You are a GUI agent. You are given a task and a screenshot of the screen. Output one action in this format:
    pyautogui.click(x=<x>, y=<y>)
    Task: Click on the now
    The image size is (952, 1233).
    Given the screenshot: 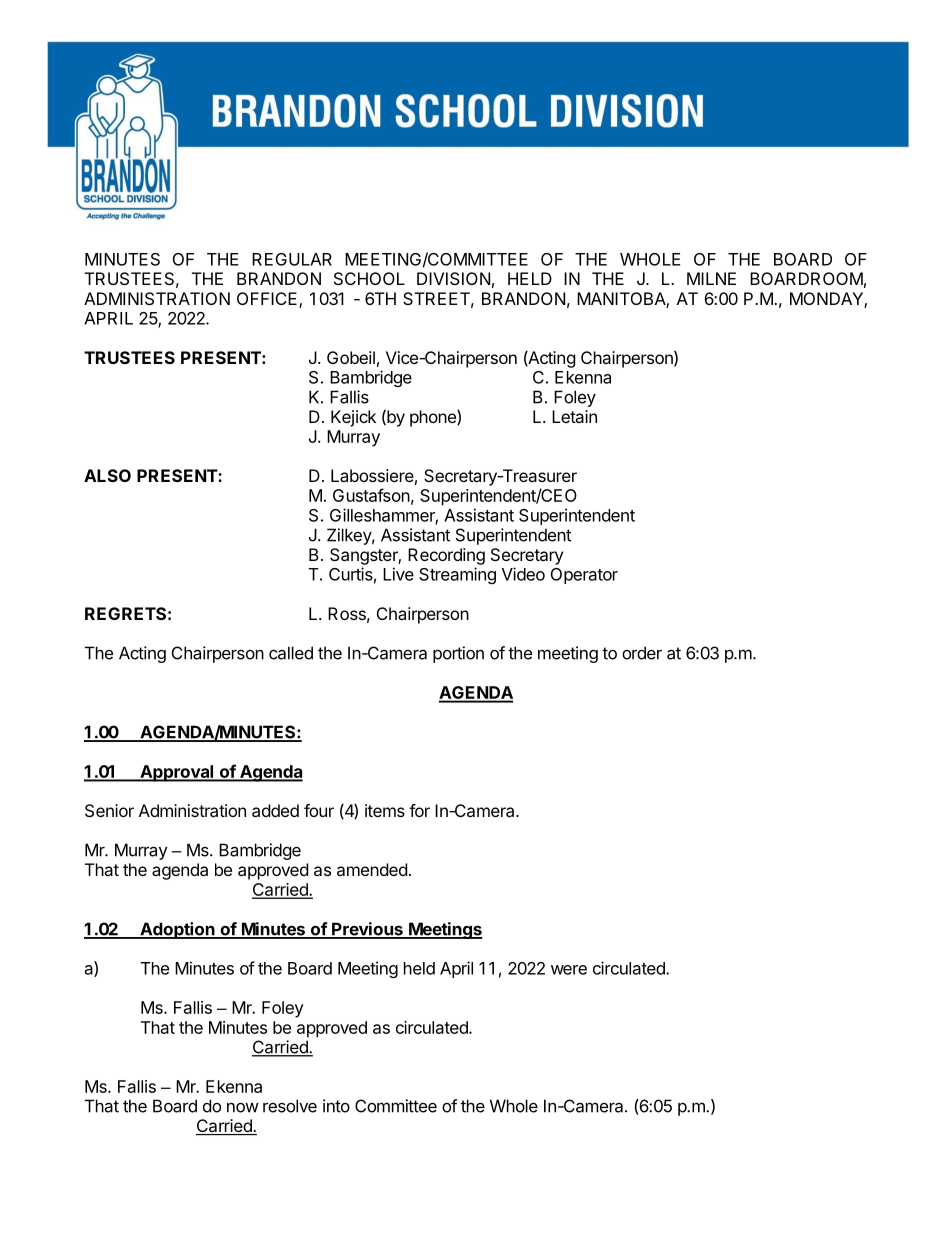 What is the action you would take?
    pyautogui.click(x=243, y=1107)
